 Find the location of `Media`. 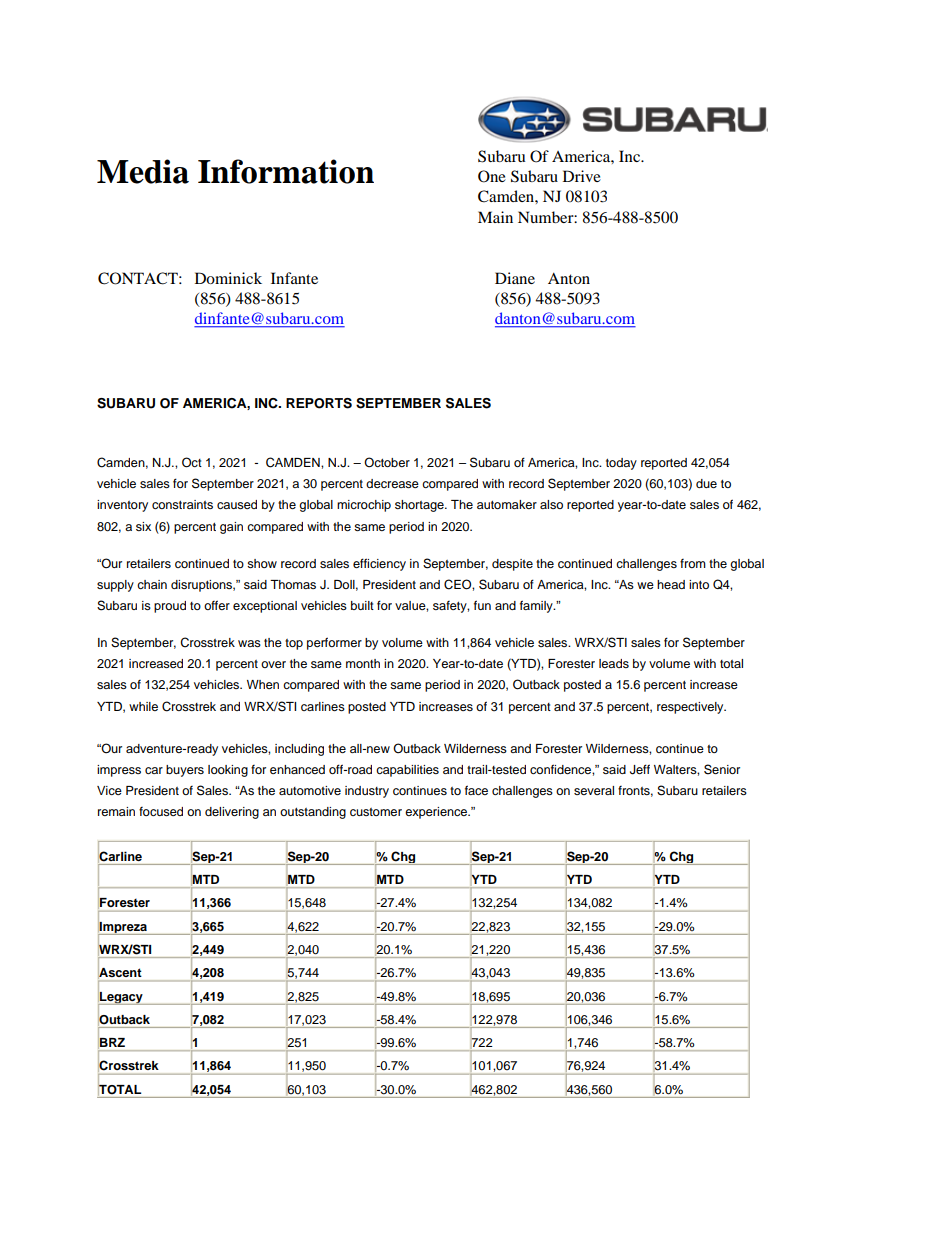

Media is located at coordinates (143, 171).
